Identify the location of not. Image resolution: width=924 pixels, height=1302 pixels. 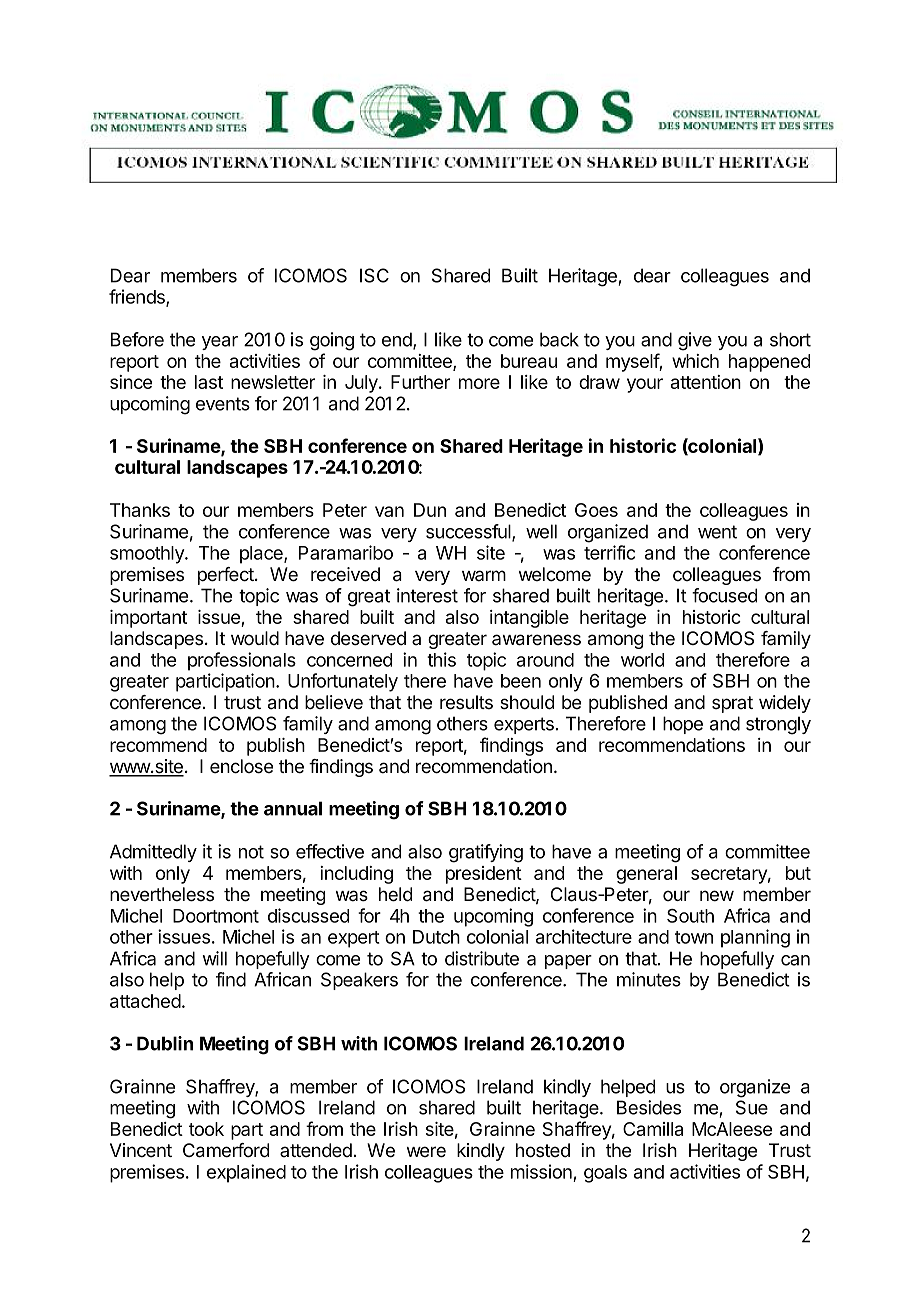
(251, 852).
